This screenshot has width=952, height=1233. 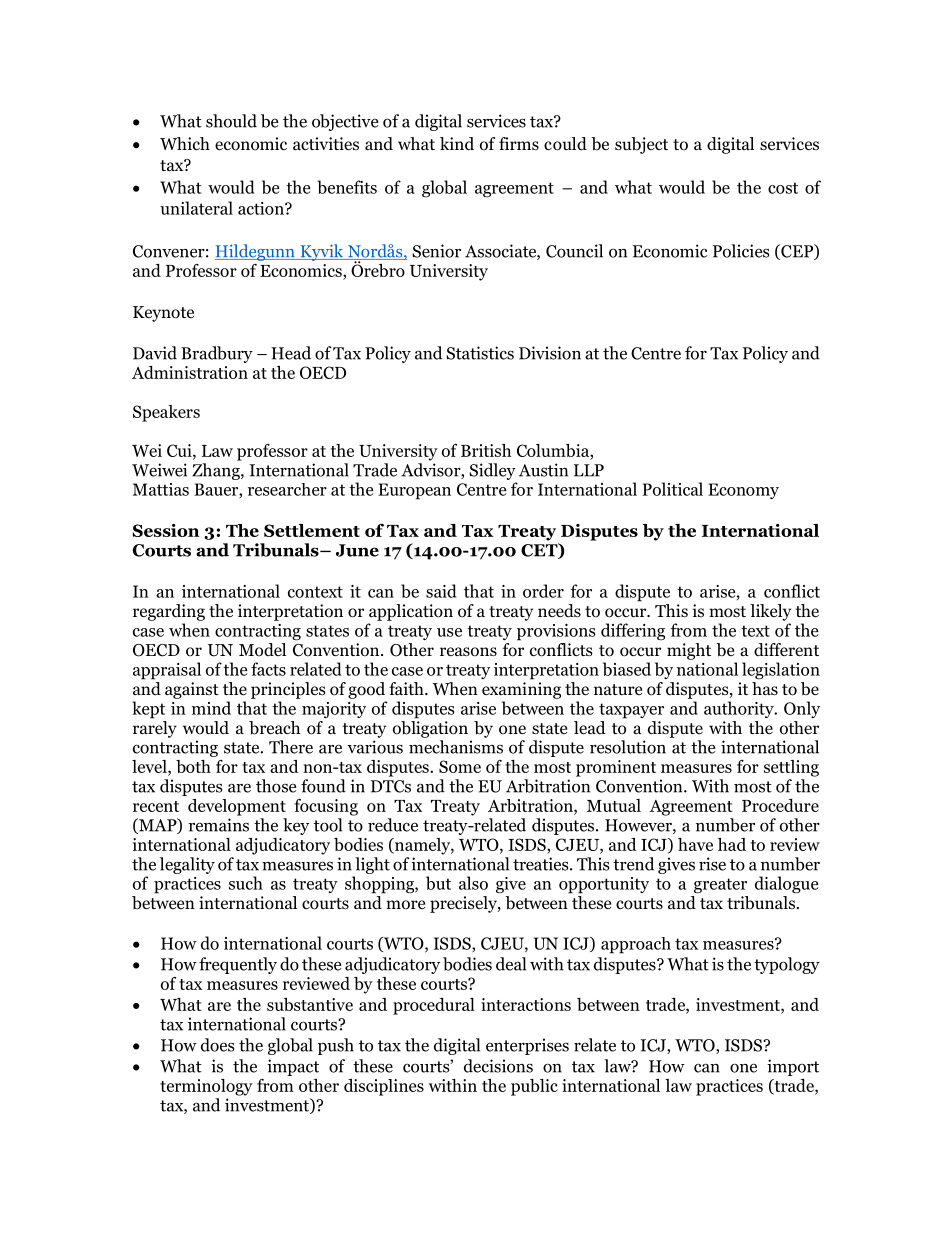 I want to click on cost, so click(x=783, y=188).
